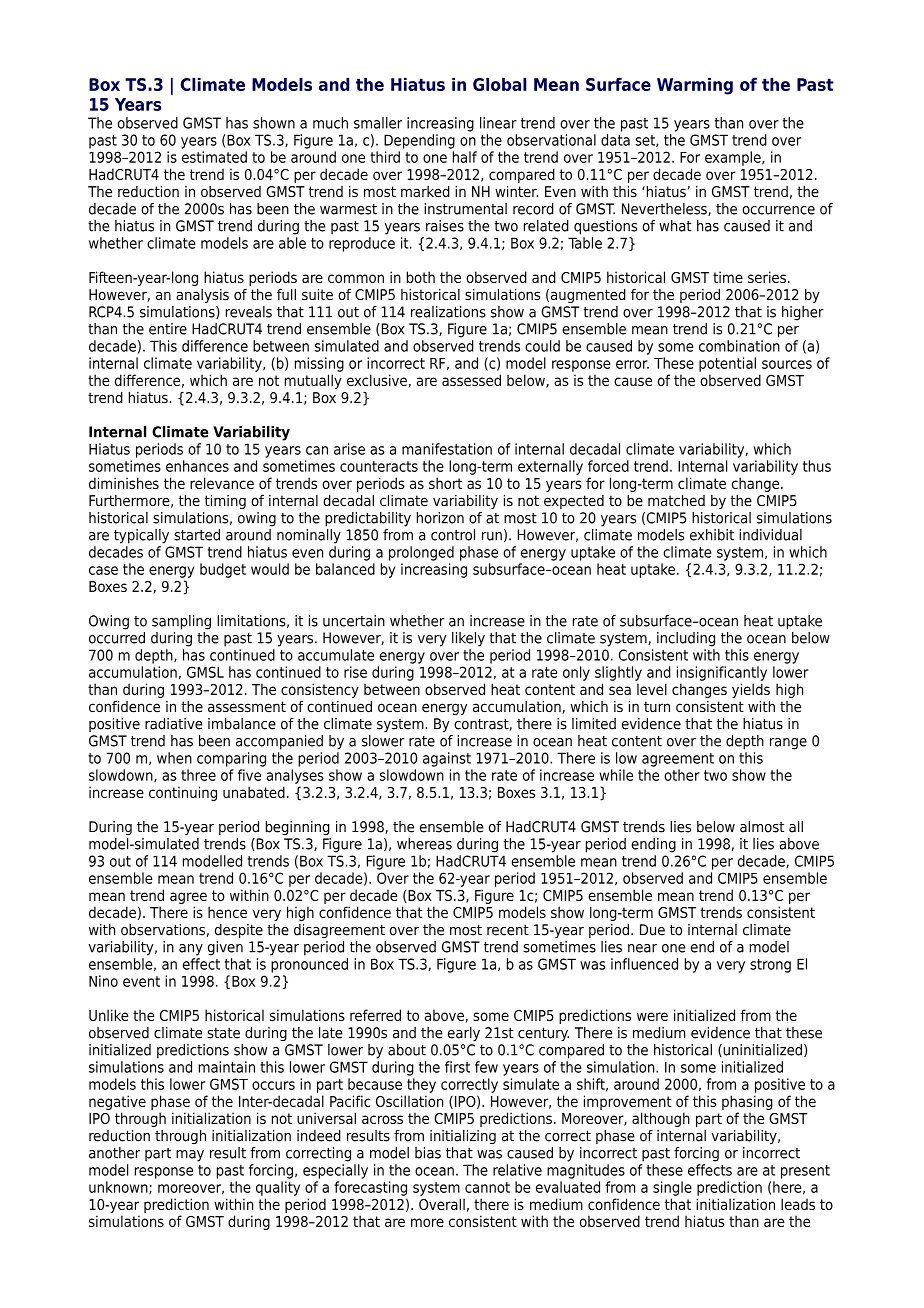 Image resolution: width=924 pixels, height=1308 pixels. Describe the element at coordinates (214, 157) in the document. I see `estimated` at that location.
